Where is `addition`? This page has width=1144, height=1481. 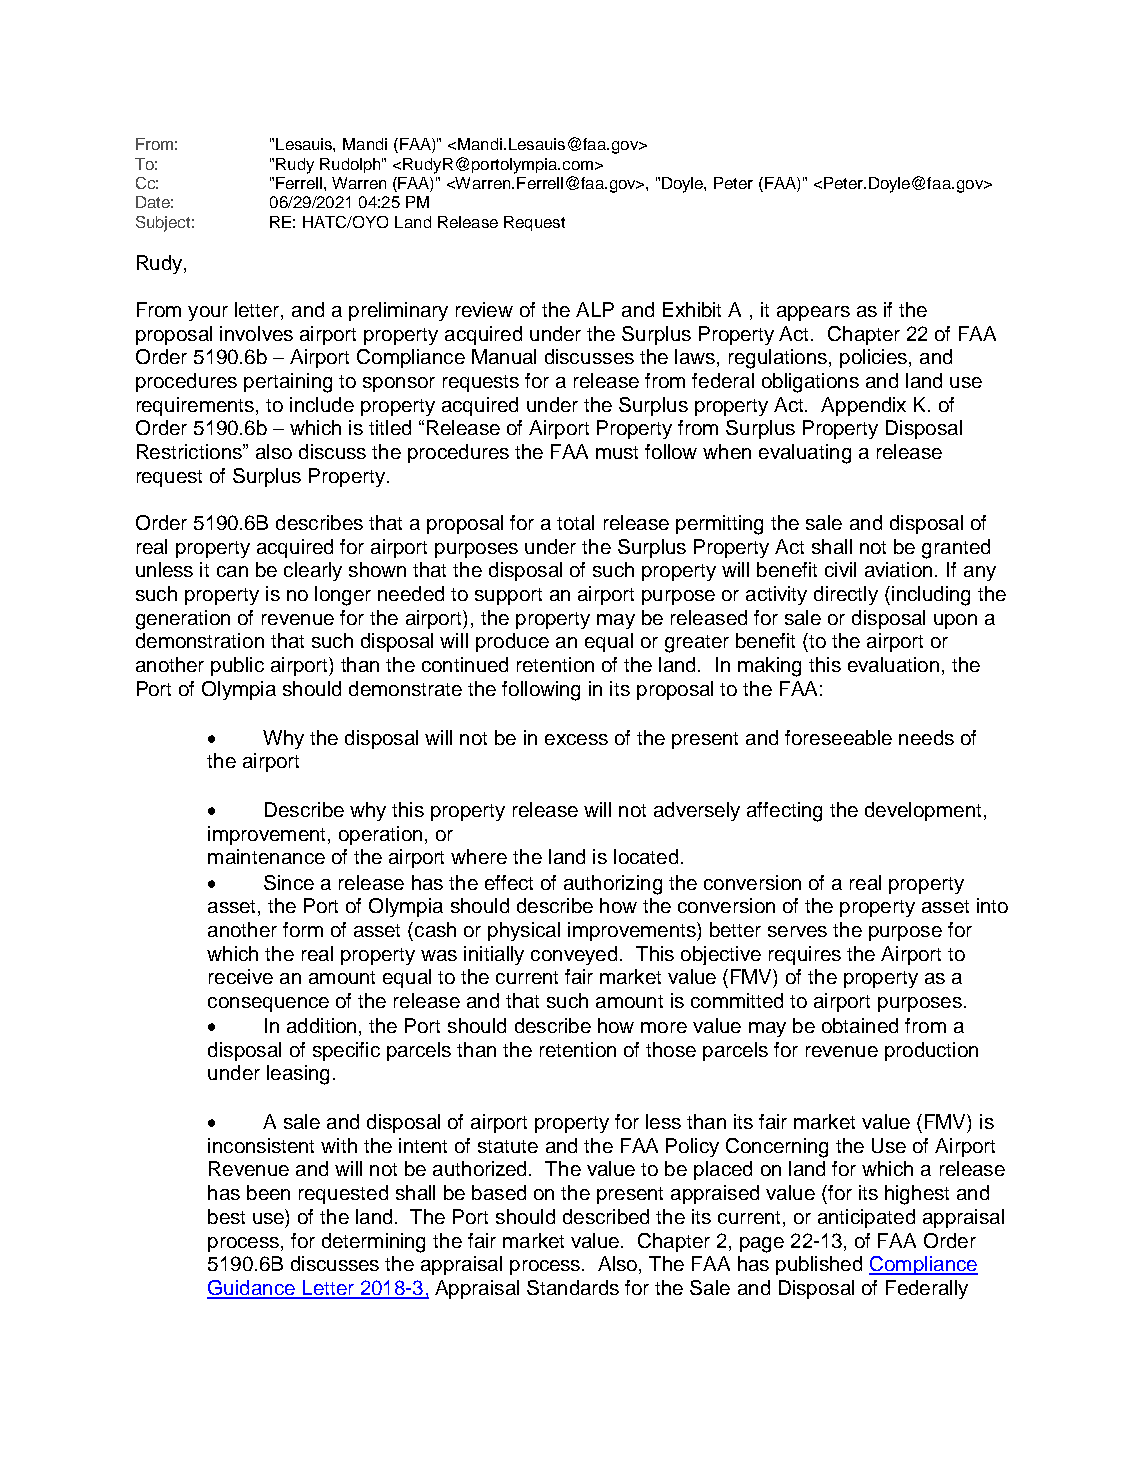
addition is located at coordinates (321, 1025).
